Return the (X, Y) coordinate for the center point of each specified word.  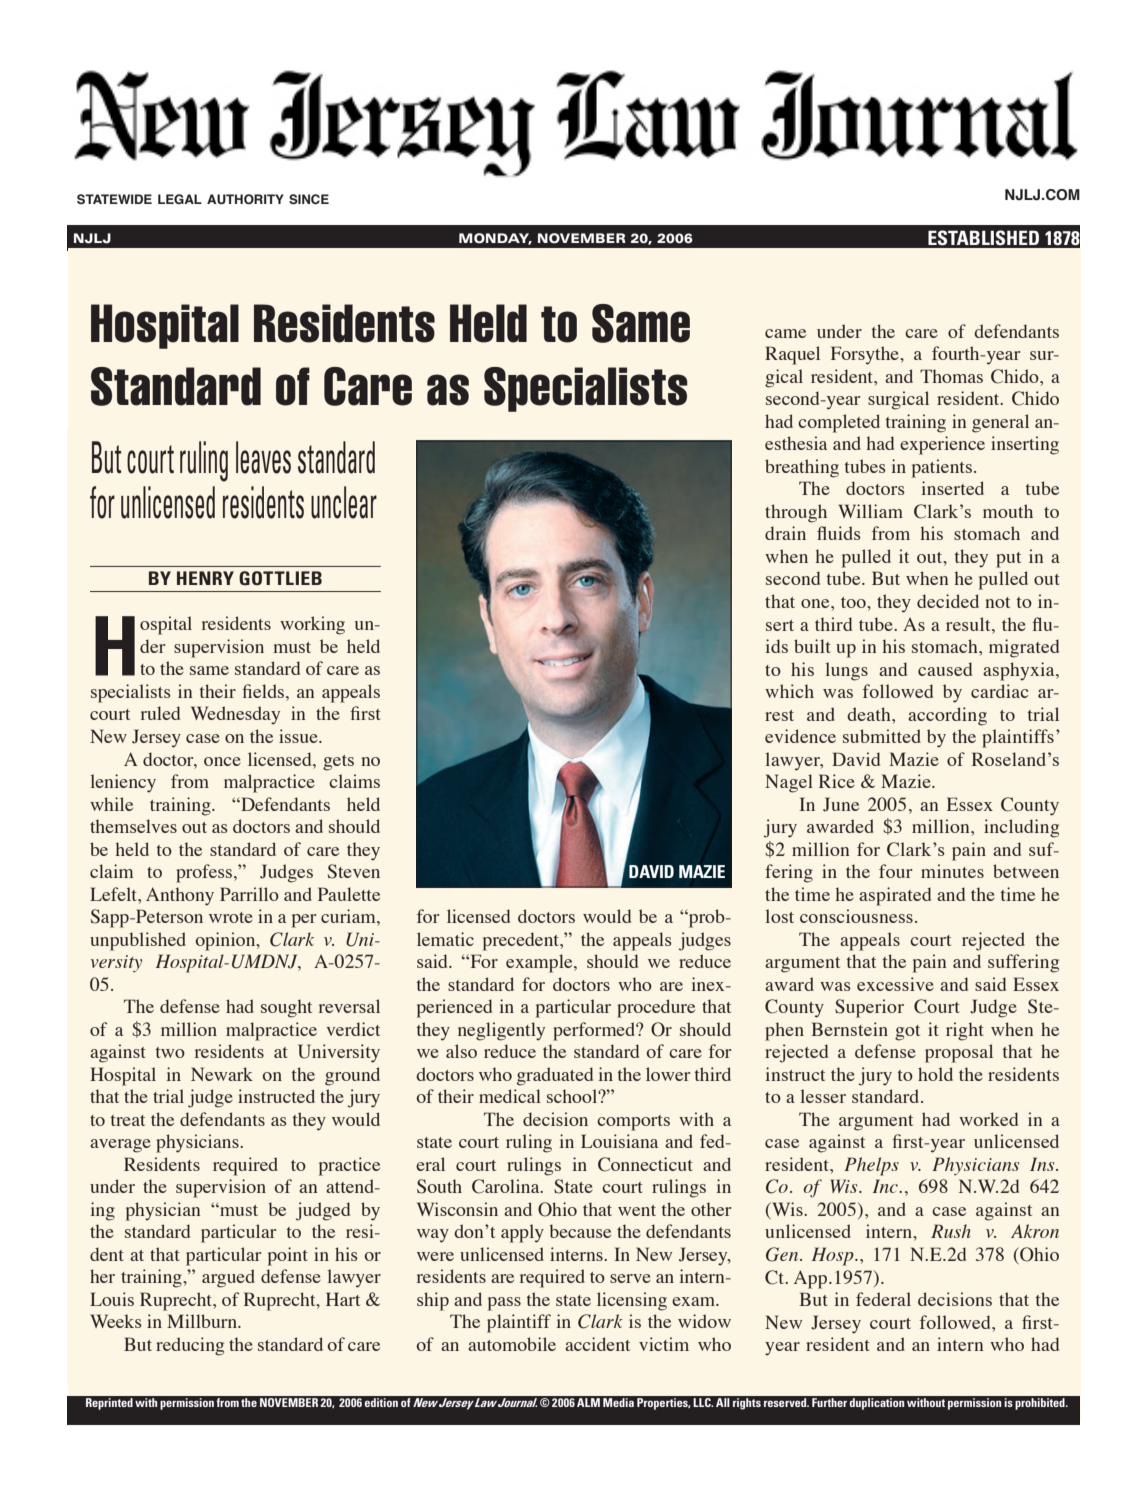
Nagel (789, 783)
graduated (555, 1076)
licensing (632, 1301)
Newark (222, 1074)
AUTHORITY (245, 199)
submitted (882, 736)
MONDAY (495, 239)
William (870, 511)
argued (228, 1278)
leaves (263, 457)
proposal (959, 1053)
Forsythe (866, 355)
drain (785, 533)
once (222, 761)
